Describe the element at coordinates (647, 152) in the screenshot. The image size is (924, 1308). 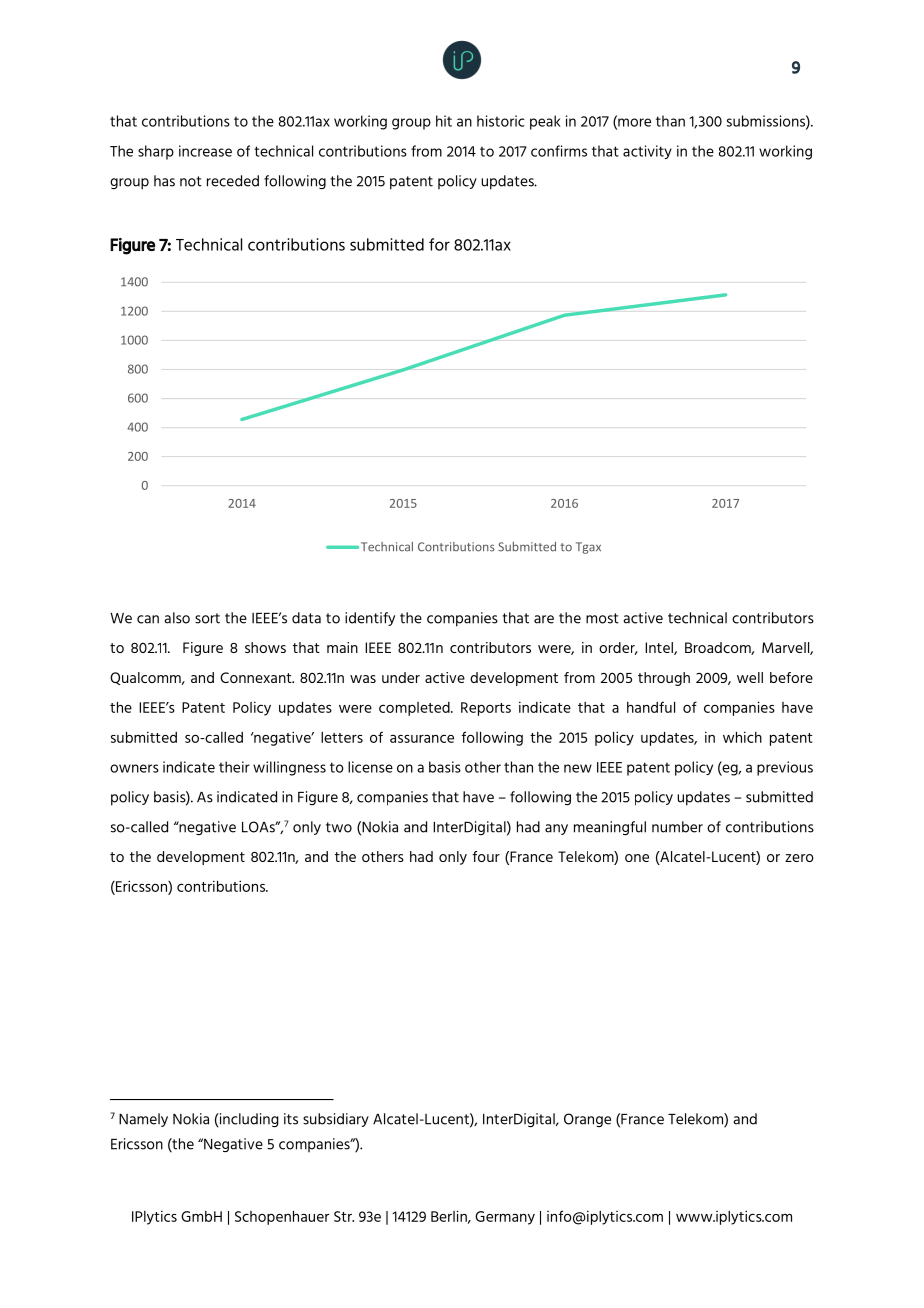
I see `activity` at that location.
